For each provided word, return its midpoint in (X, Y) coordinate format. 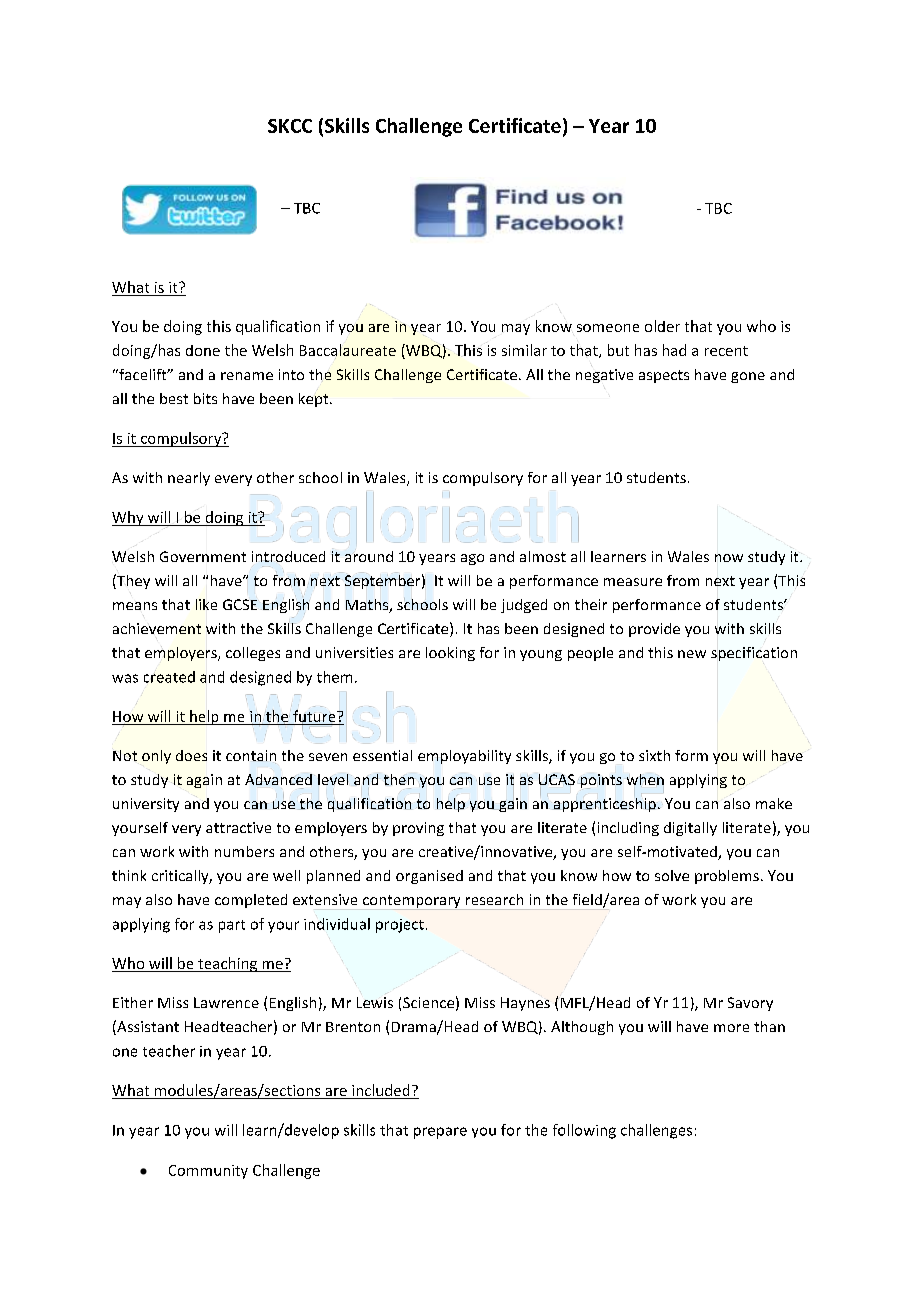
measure (633, 582)
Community (208, 1172)
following (584, 1131)
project (400, 926)
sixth (654, 755)
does (191, 755)
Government (203, 556)
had (674, 350)
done (203, 350)
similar (524, 350)
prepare (440, 1133)
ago (472, 559)
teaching (228, 964)
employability (464, 757)
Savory (750, 1004)
